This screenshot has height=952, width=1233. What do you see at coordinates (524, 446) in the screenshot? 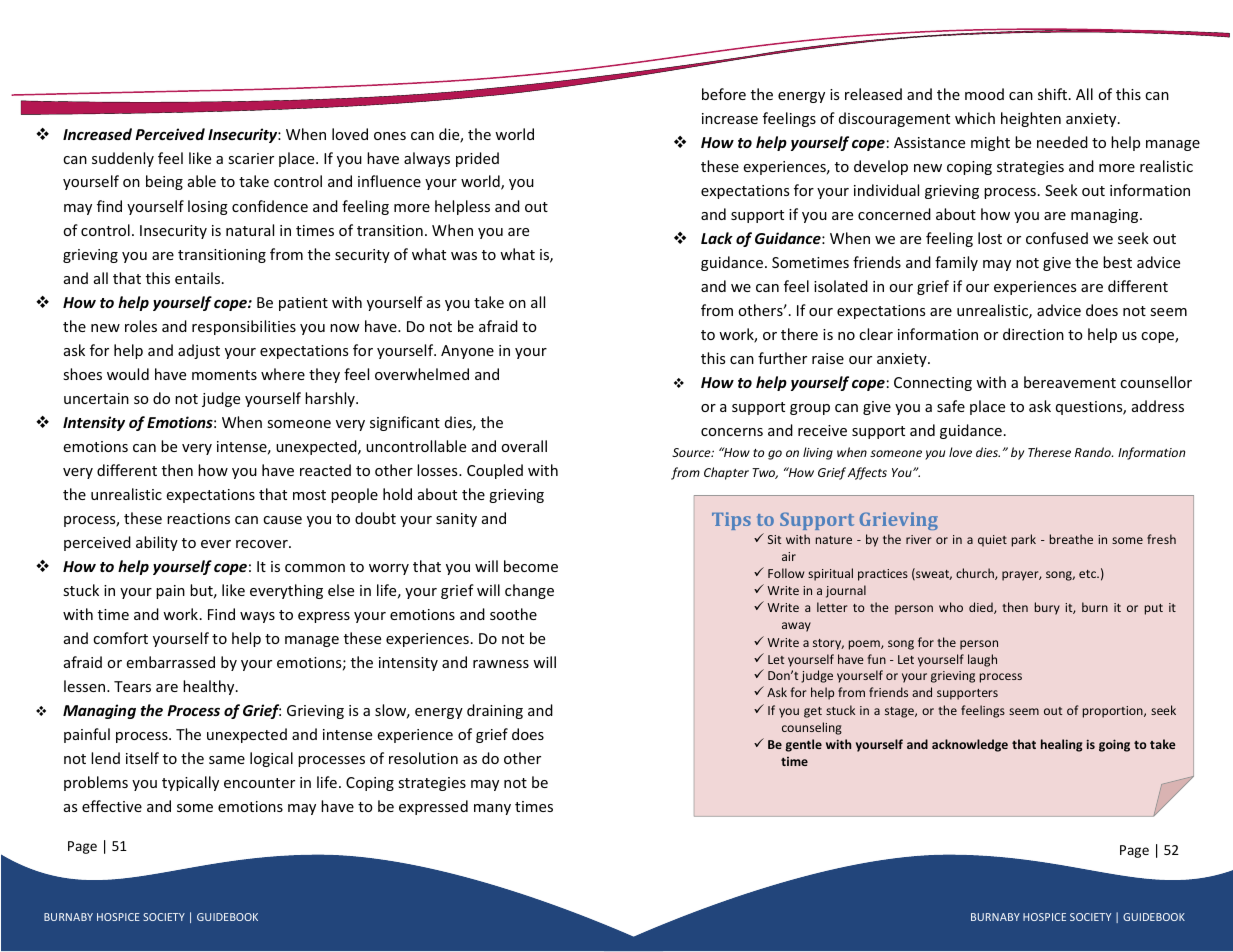
I see `overall` at bounding box center [524, 446].
